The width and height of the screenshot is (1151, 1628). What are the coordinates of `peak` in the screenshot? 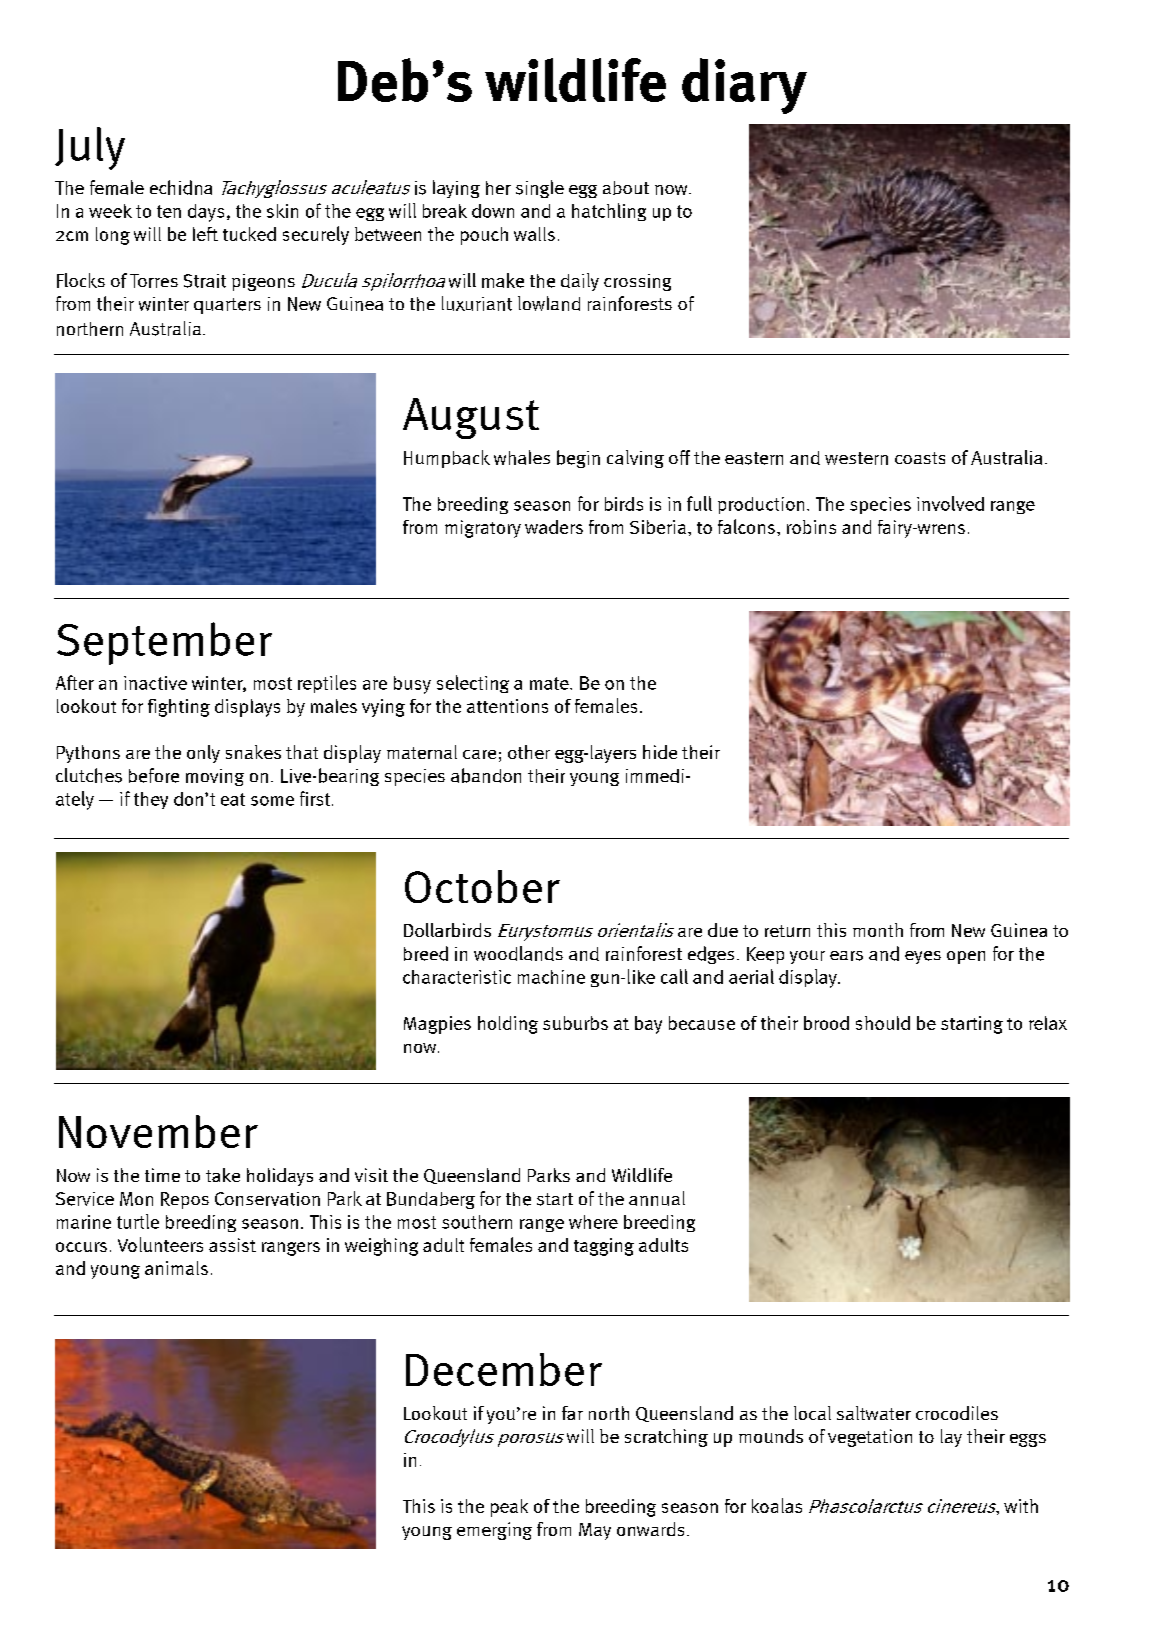 It's located at (509, 1508).
